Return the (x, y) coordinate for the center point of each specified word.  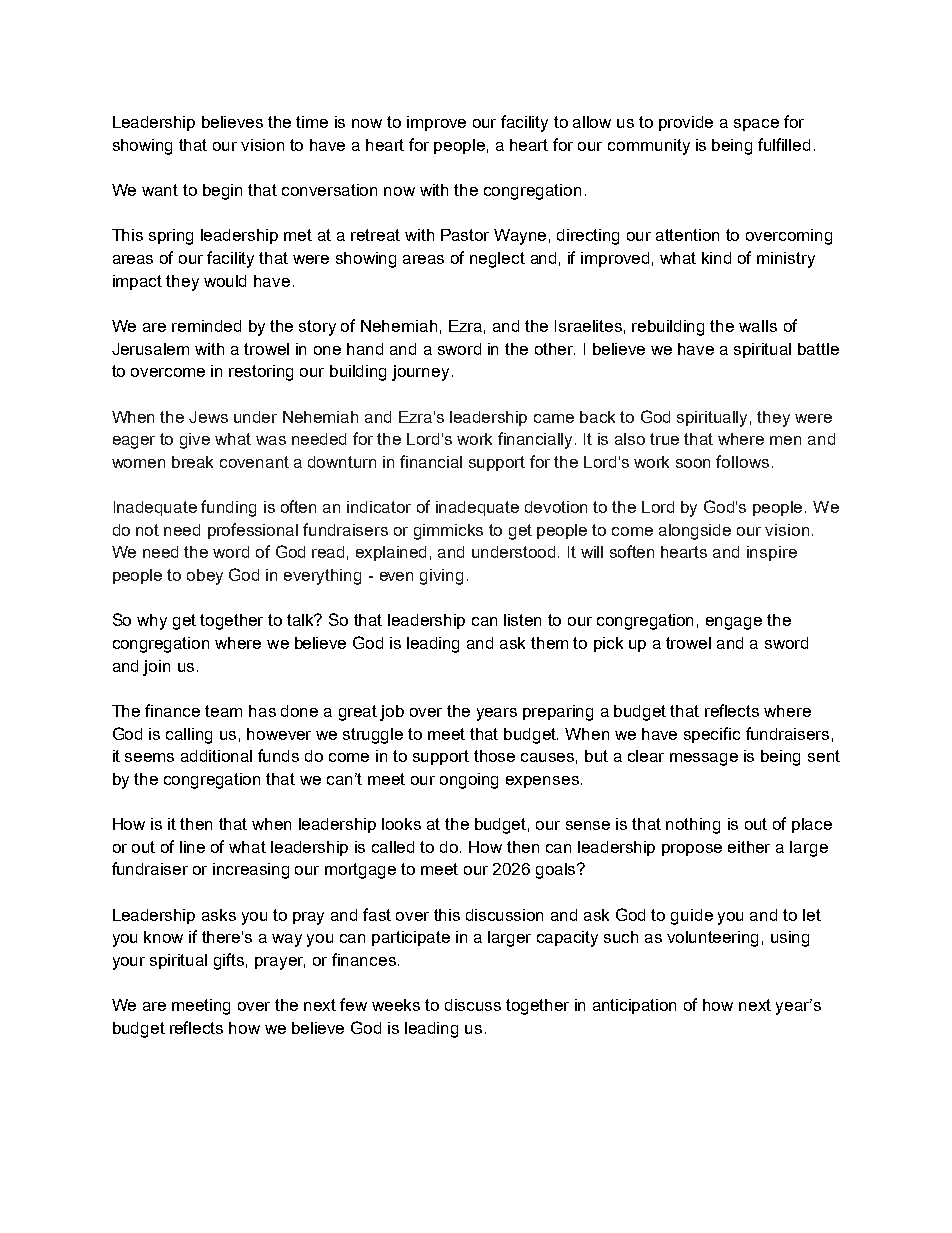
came (554, 418)
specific (712, 735)
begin (222, 192)
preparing (558, 713)
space (756, 125)
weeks (396, 1005)
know (163, 937)
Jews (208, 417)
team (223, 711)
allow (592, 122)
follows (742, 461)
